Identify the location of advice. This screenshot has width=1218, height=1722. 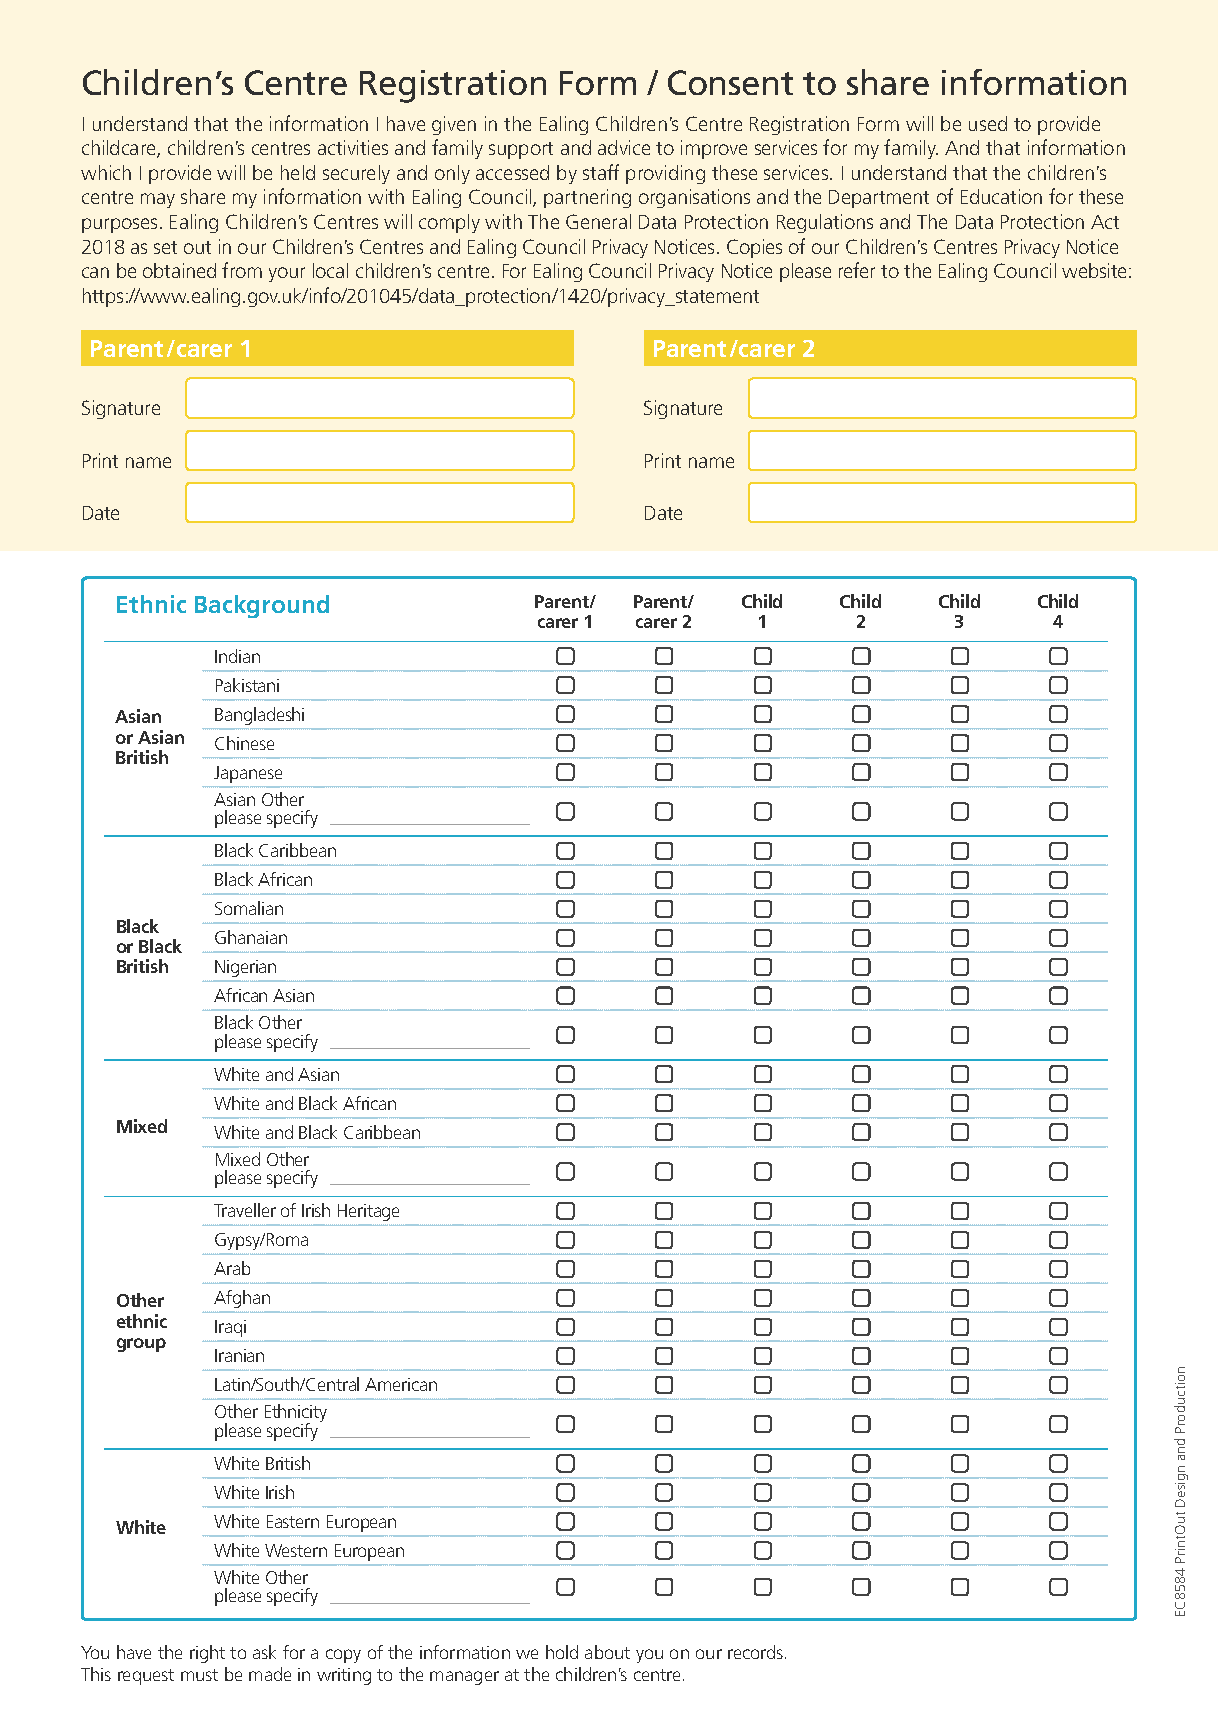
(624, 147).
